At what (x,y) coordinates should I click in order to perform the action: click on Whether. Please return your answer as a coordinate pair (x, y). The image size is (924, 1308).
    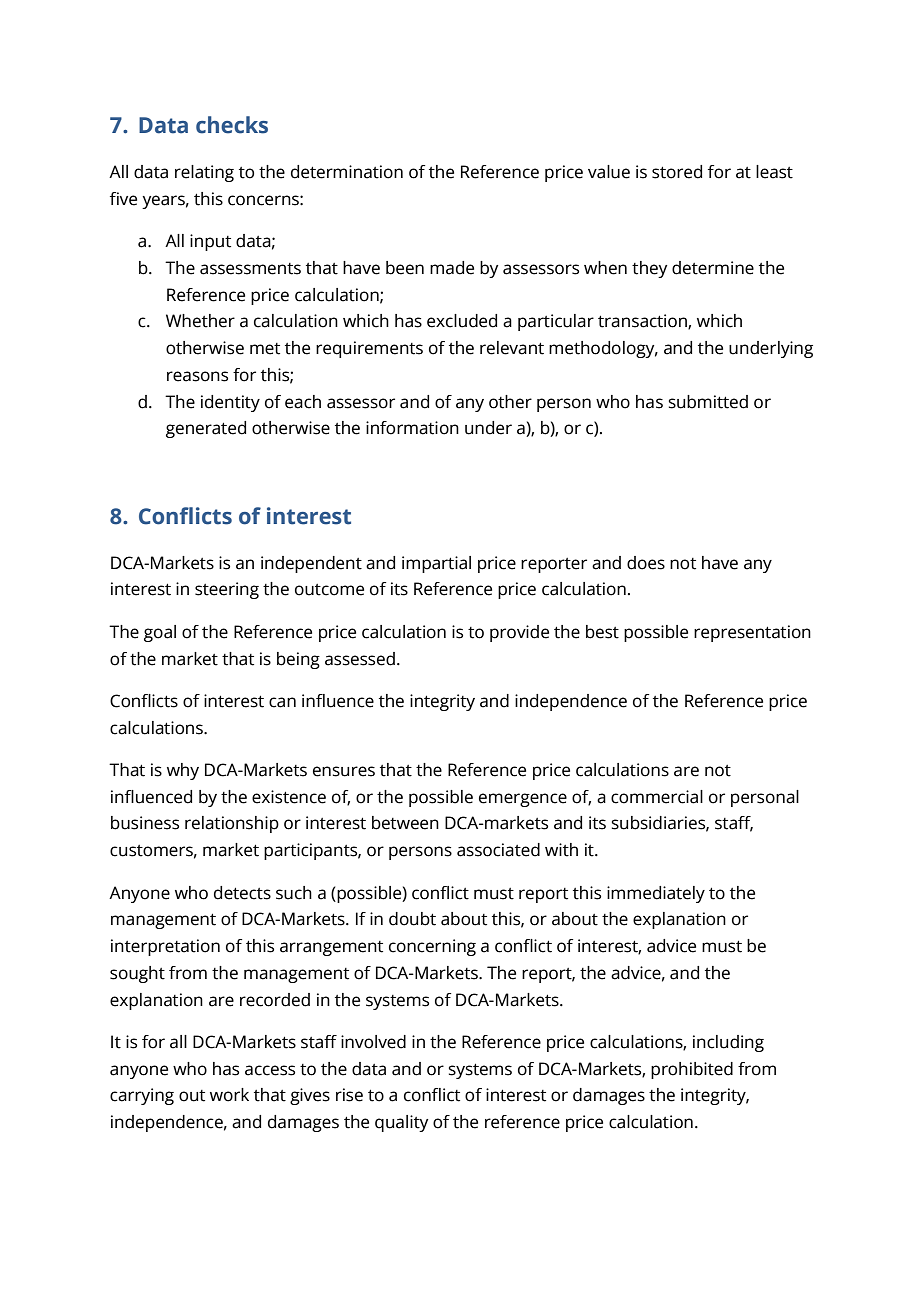
    Looking at the image, I should click on (200, 321).
